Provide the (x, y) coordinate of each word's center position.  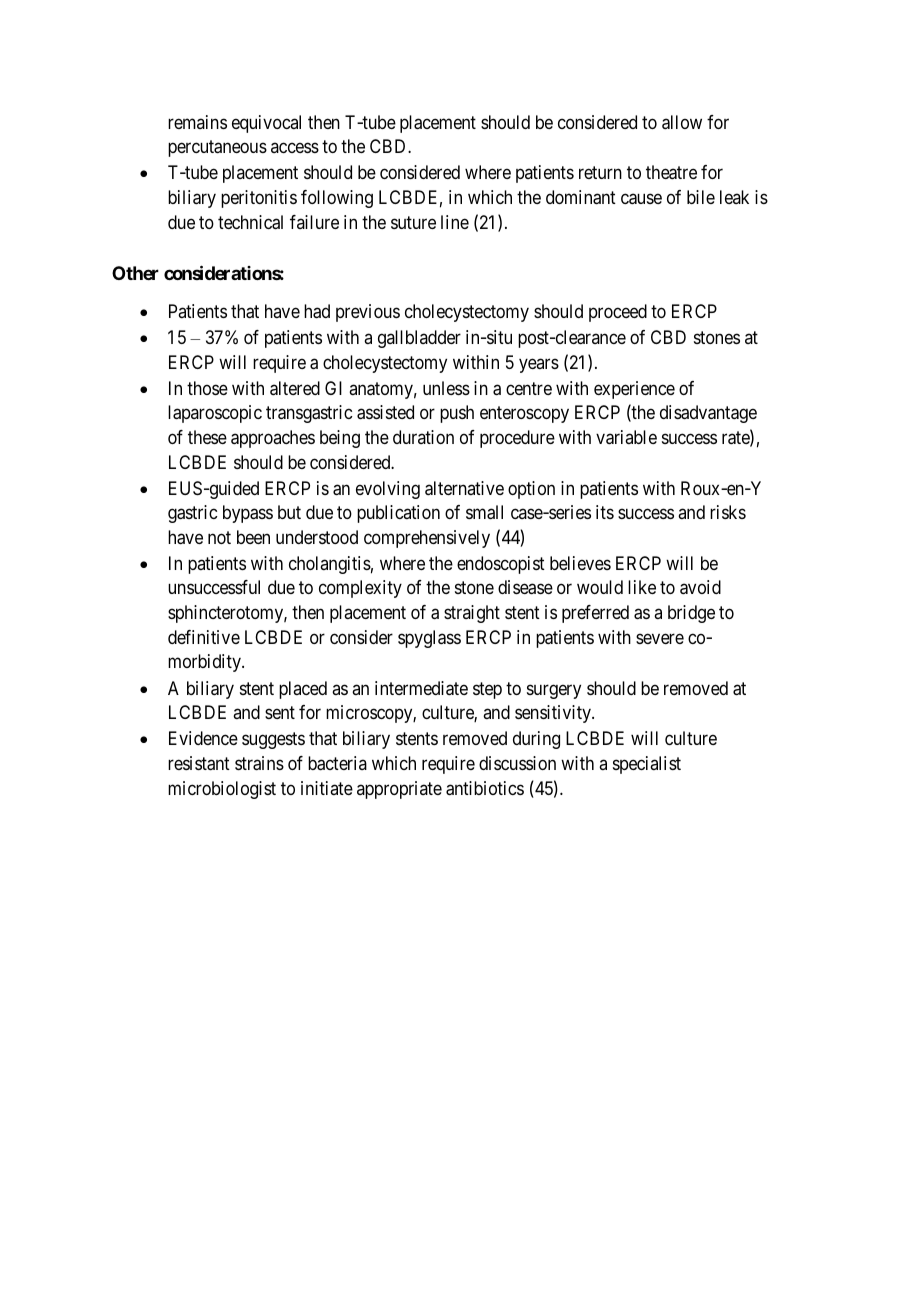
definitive (204, 637)
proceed (618, 313)
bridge (691, 614)
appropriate (399, 790)
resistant (199, 763)
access (295, 148)
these (207, 437)
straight (472, 614)
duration (423, 437)
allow (682, 122)
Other (135, 273)
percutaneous (217, 149)
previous (368, 313)
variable (626, 437)
